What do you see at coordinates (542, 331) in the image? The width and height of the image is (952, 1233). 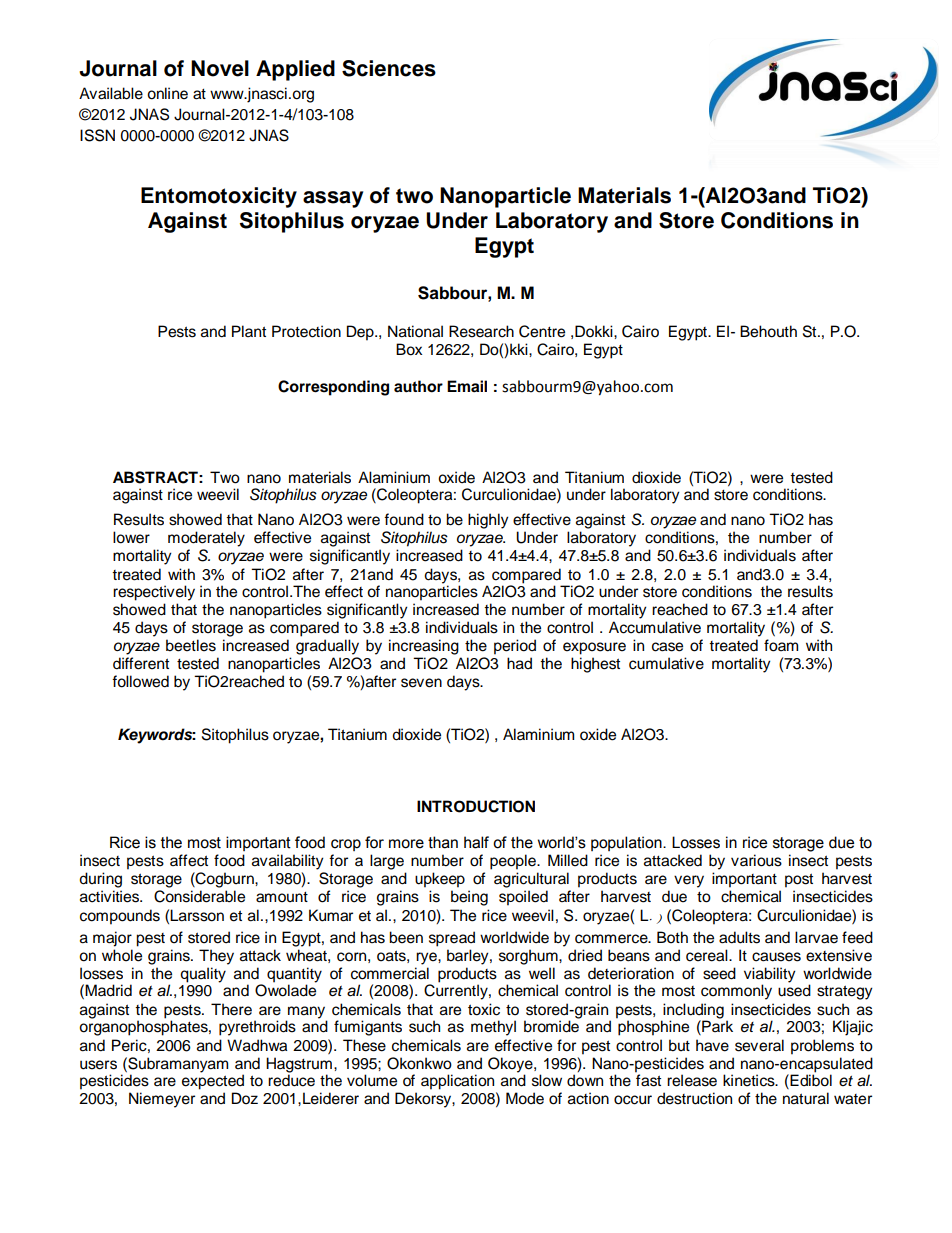 I see `Centre` at bounding box center [542, 331].
